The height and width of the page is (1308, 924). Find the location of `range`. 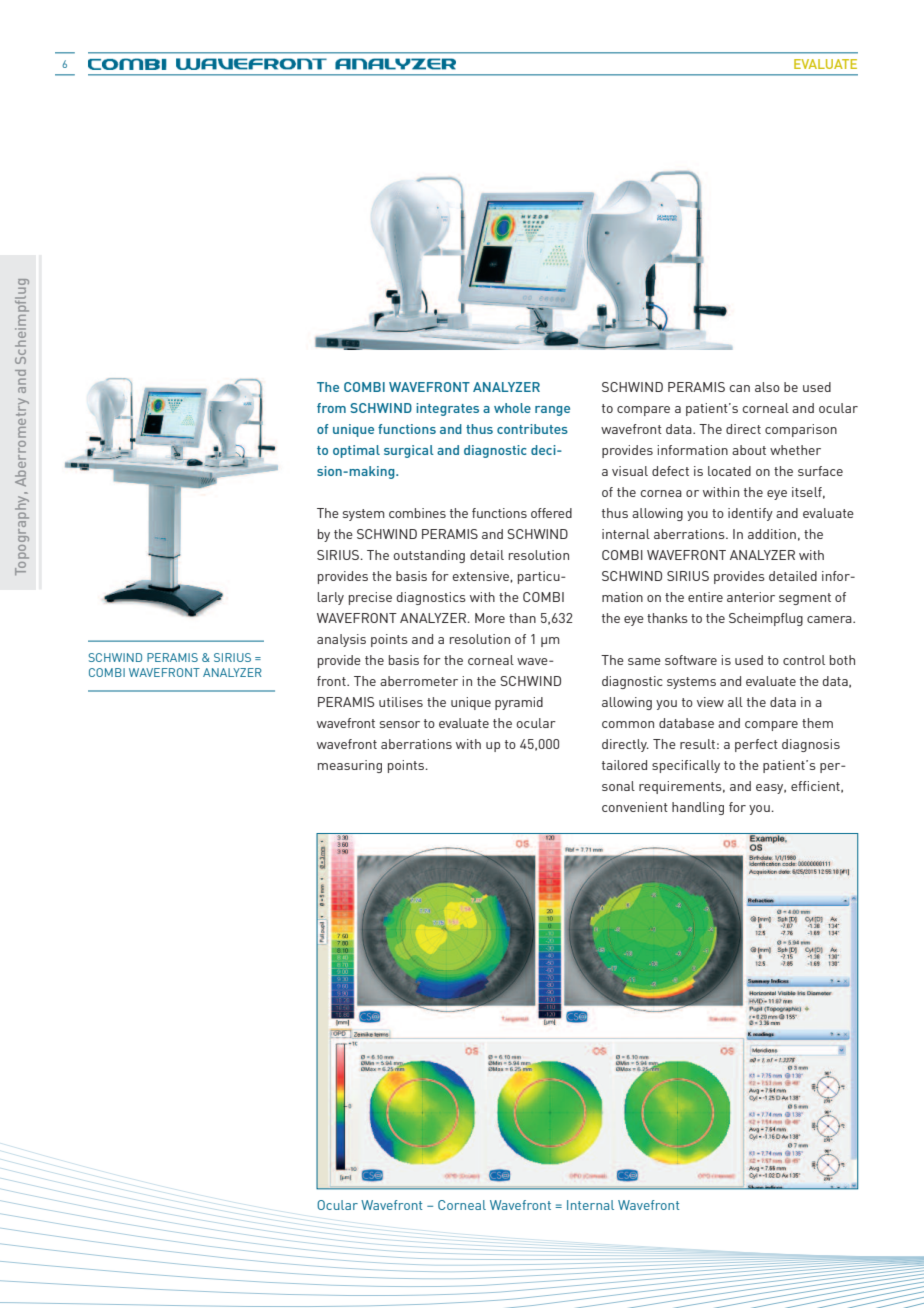

range is located at coordinates (552, 411).
